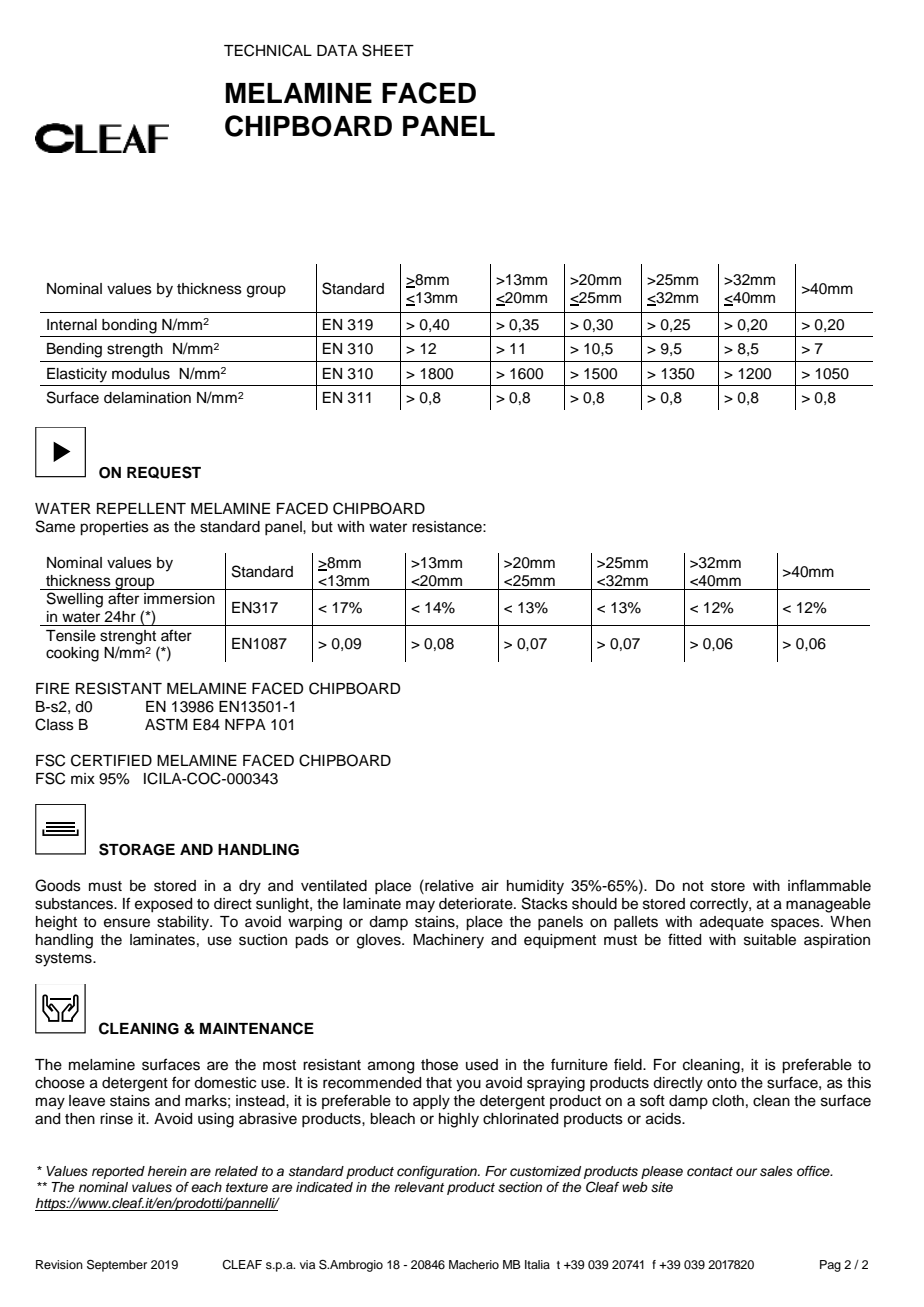 This image has height=1307, width=924. I want to click on TECHNICAL, so click(268, 50).
